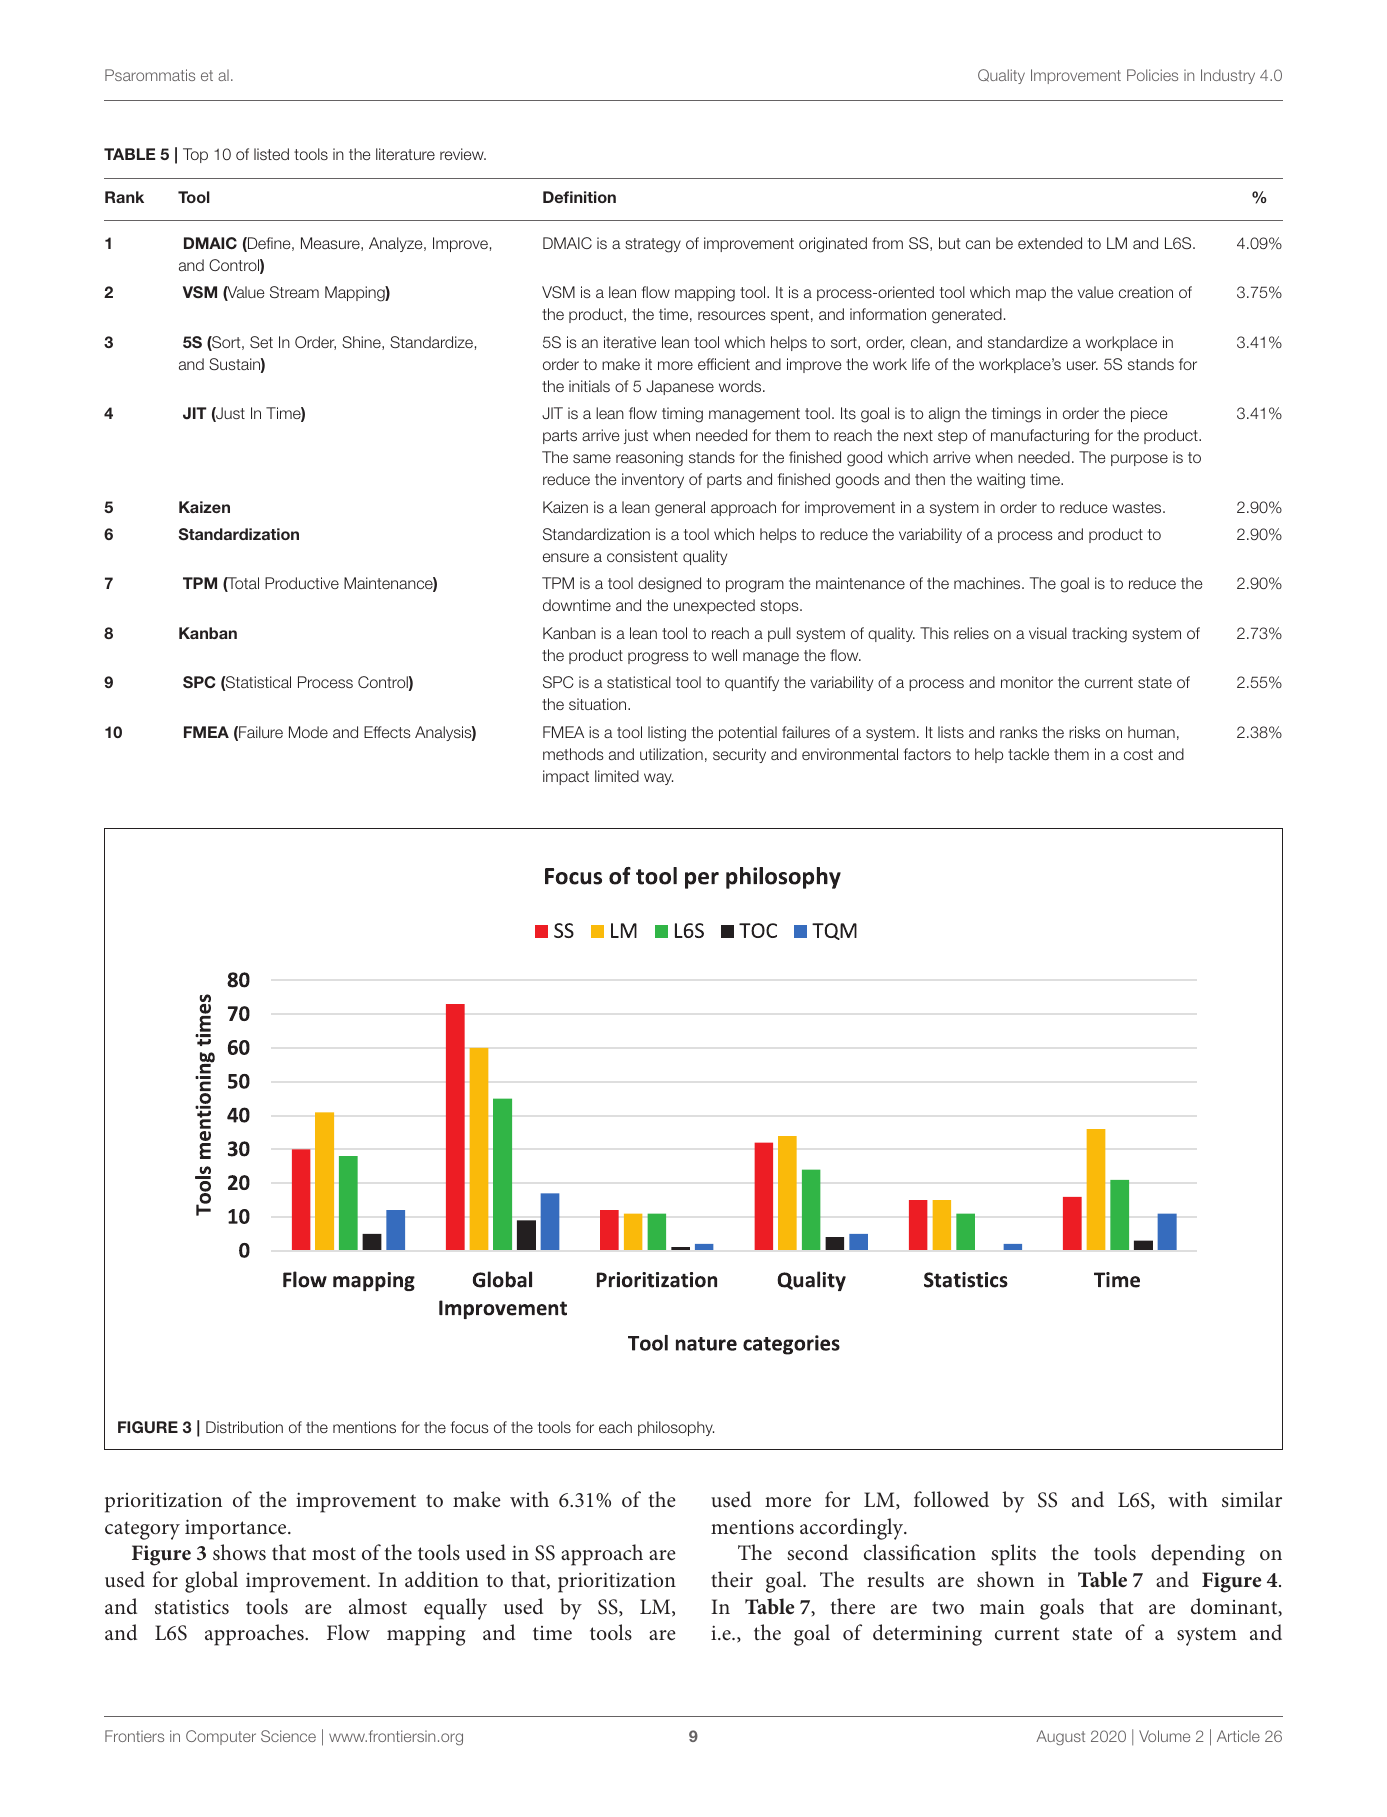  Describe the element at coordinates (1252, 1499) in the screenshot. I see `similar` at that location.
